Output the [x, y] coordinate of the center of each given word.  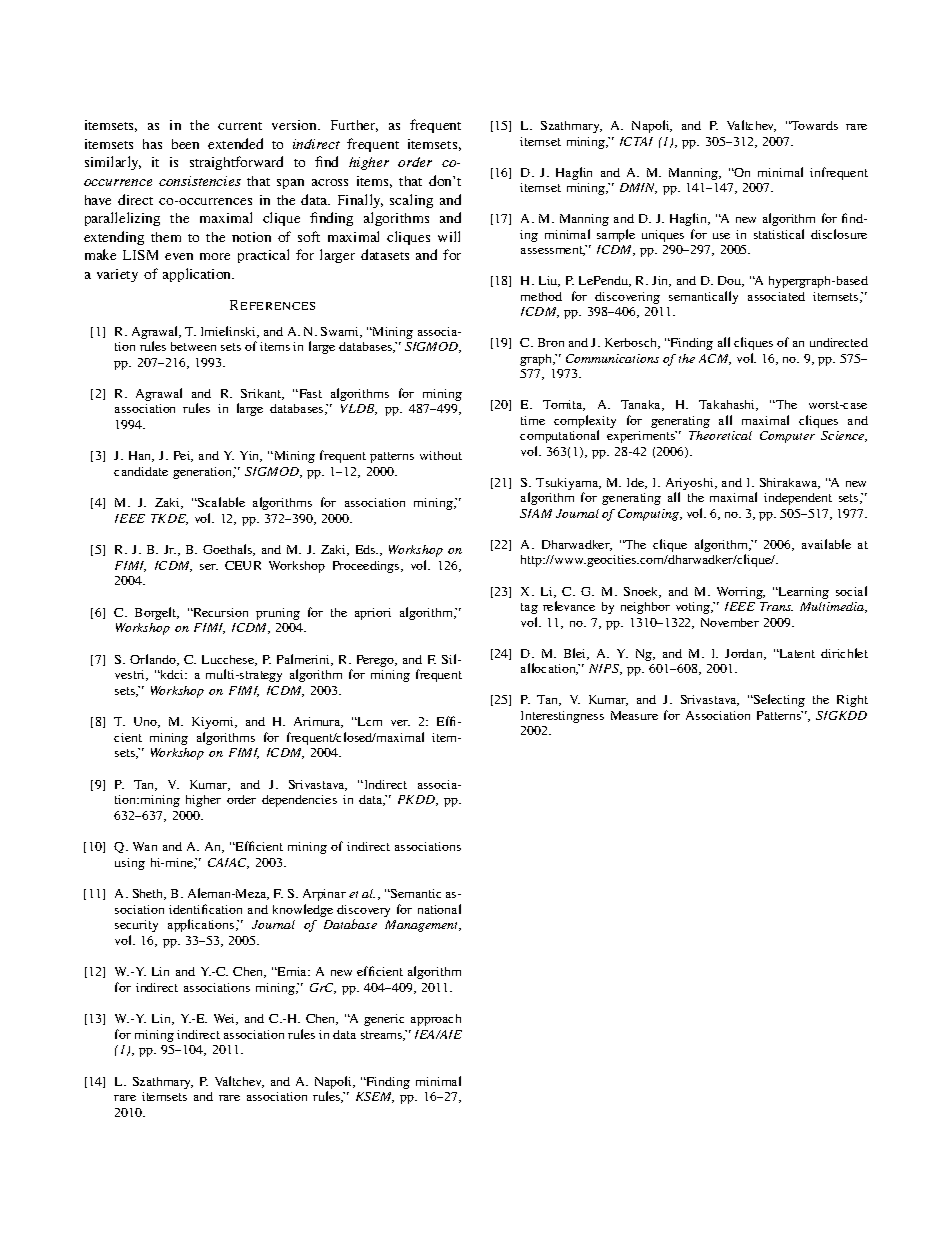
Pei [183, 456]
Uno [146, 722]
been [185, 144]
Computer [787, 437]
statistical [779, 234]
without [441, 455]
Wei [226, 1019]
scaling [411, 201]
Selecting [778, 700]
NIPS [605, 669]
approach [436, 1020]
